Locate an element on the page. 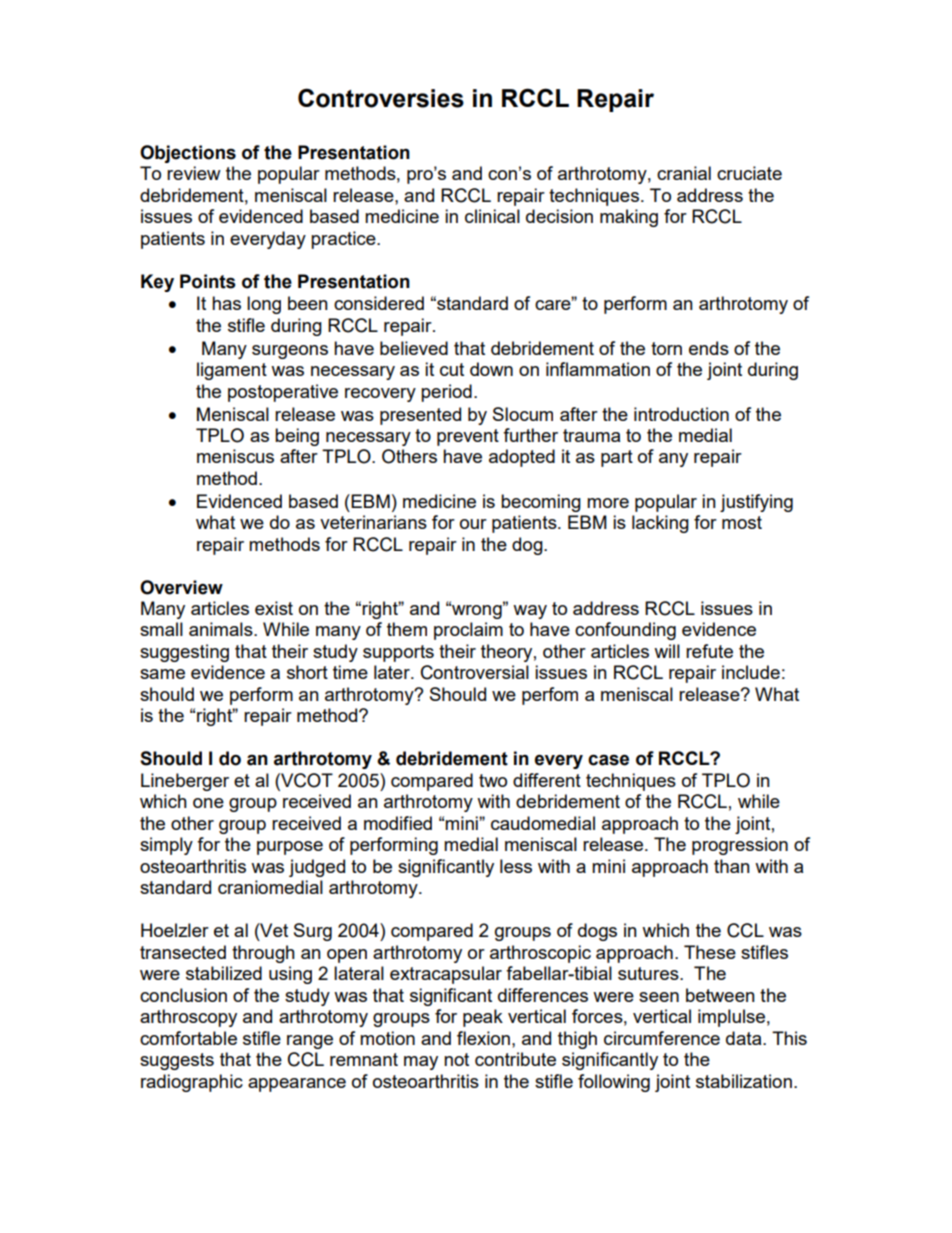 This page has width=952, height=1233. Controversies is located at coordinates (381, 98).
